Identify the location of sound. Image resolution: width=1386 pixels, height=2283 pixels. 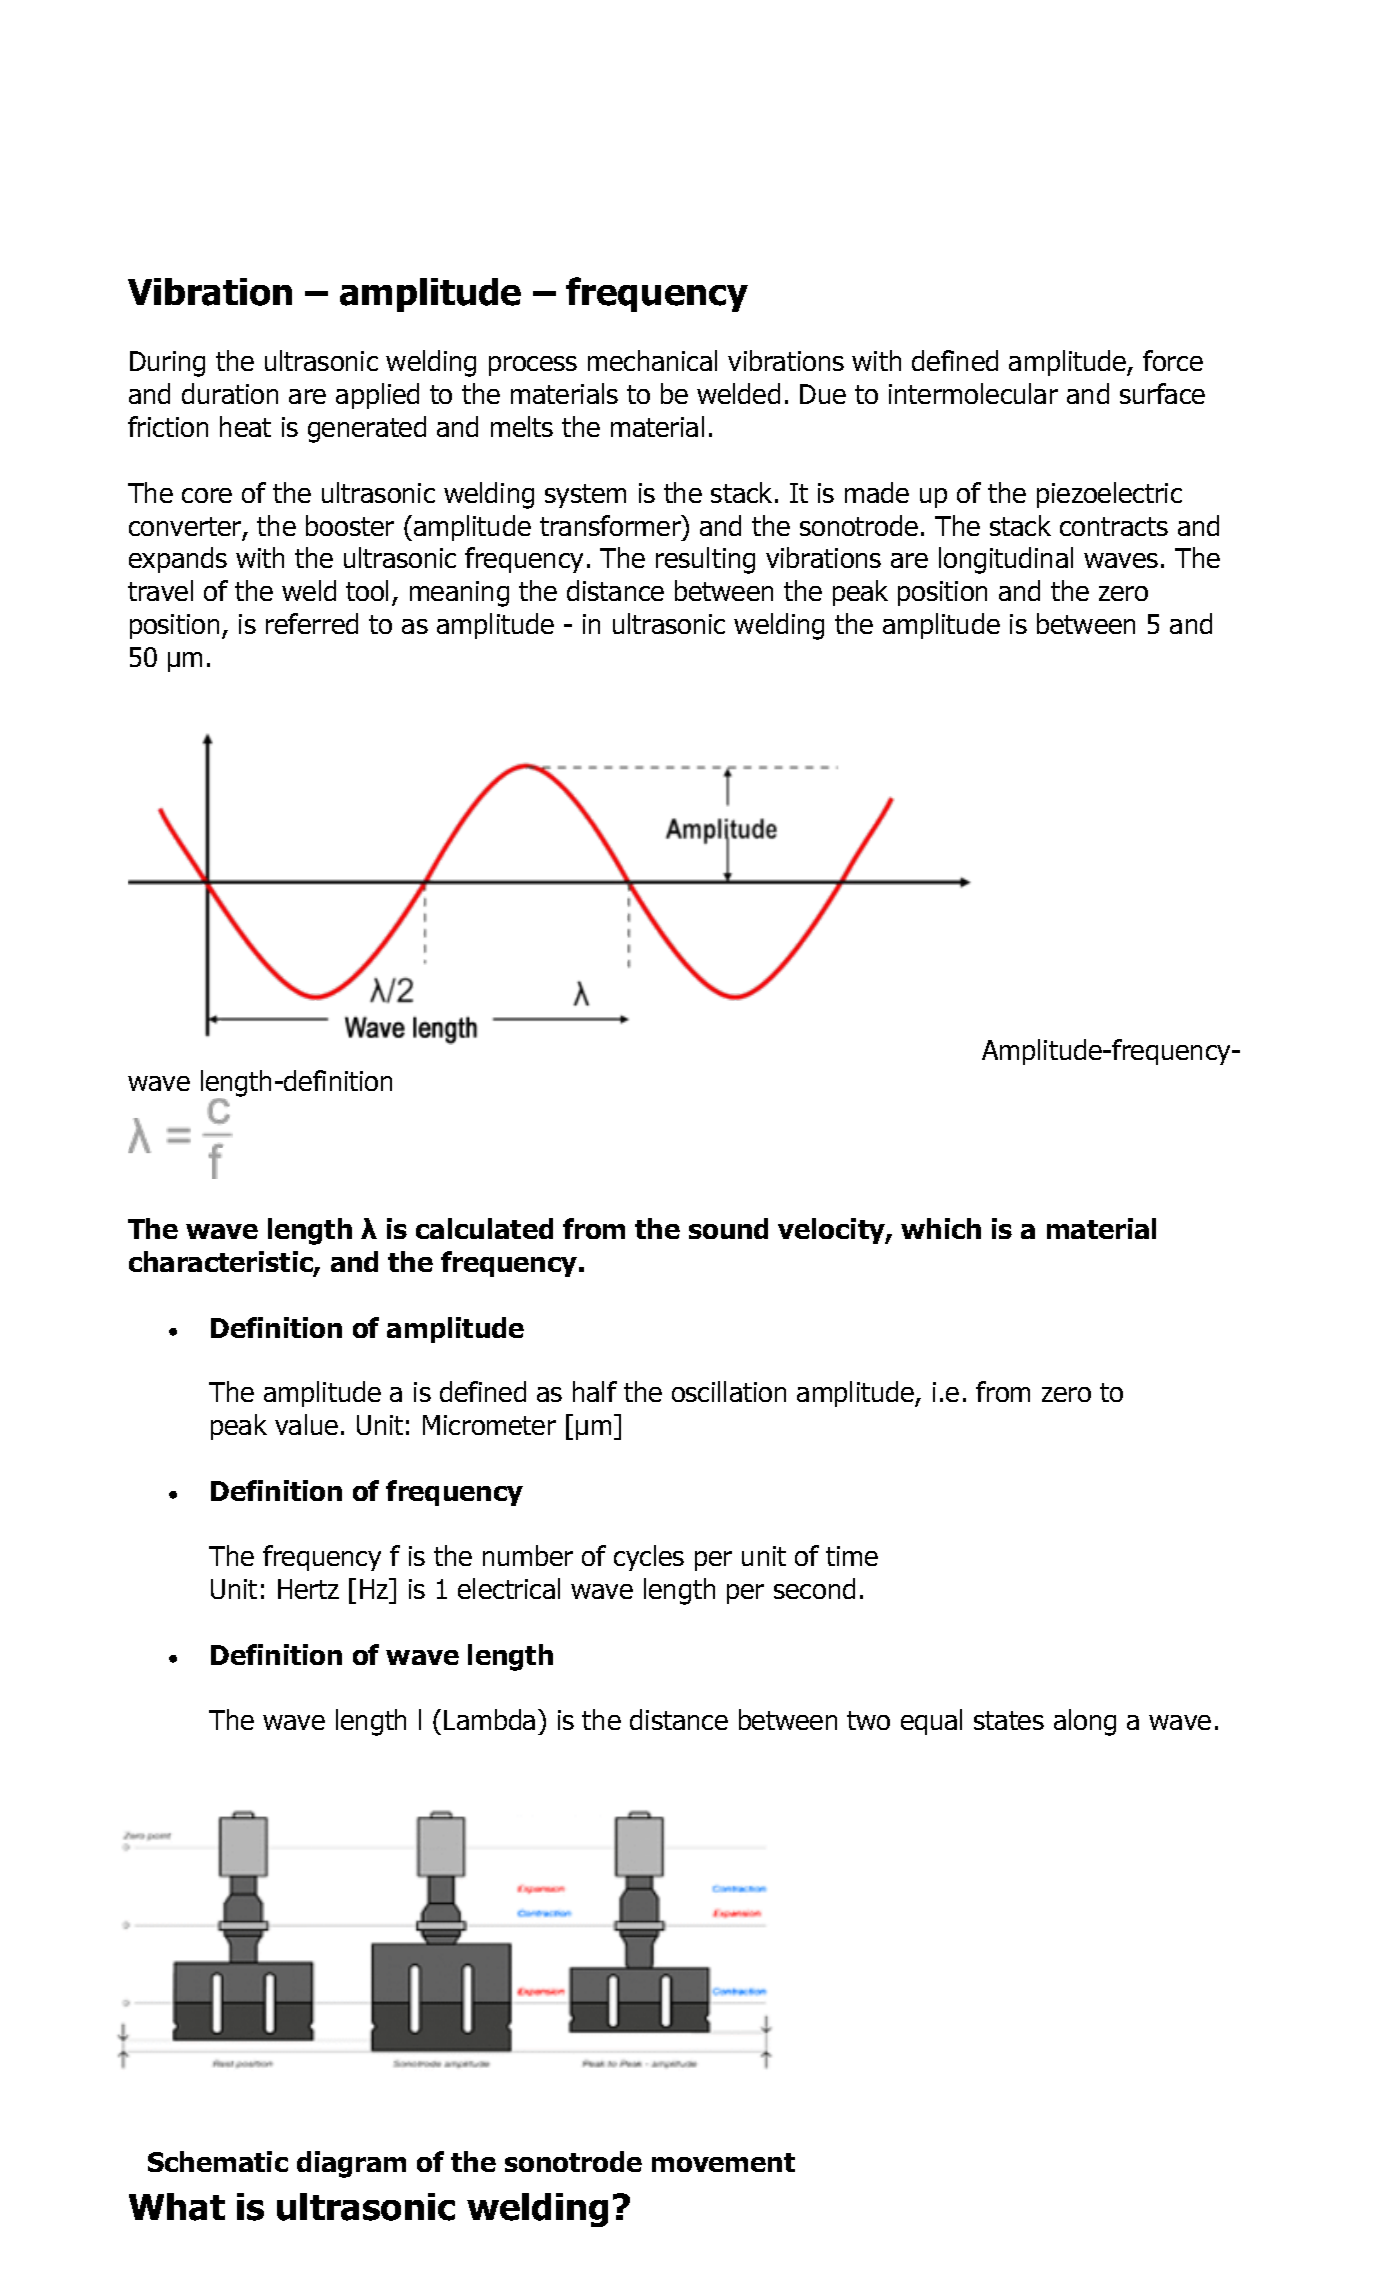
(728, 1228).
